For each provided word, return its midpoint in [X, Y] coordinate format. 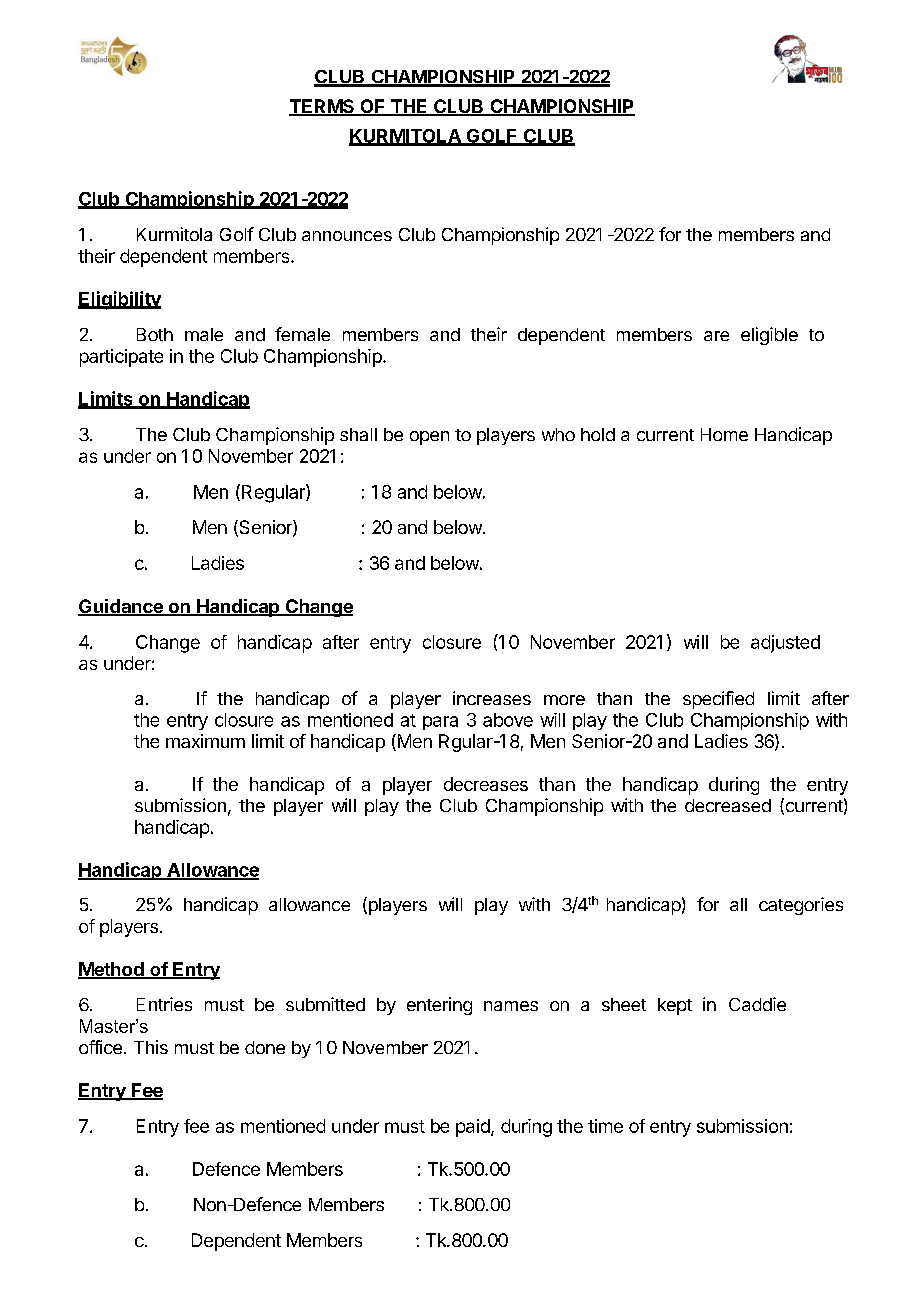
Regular [274, 493]
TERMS [323, 107]
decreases [486, 784]
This [151, 1047]
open [429, 438]
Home [724, 434]
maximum [205, 741]
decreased [728, 805]
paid [474, 1128]
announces [347, 236]
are [716, 336]
